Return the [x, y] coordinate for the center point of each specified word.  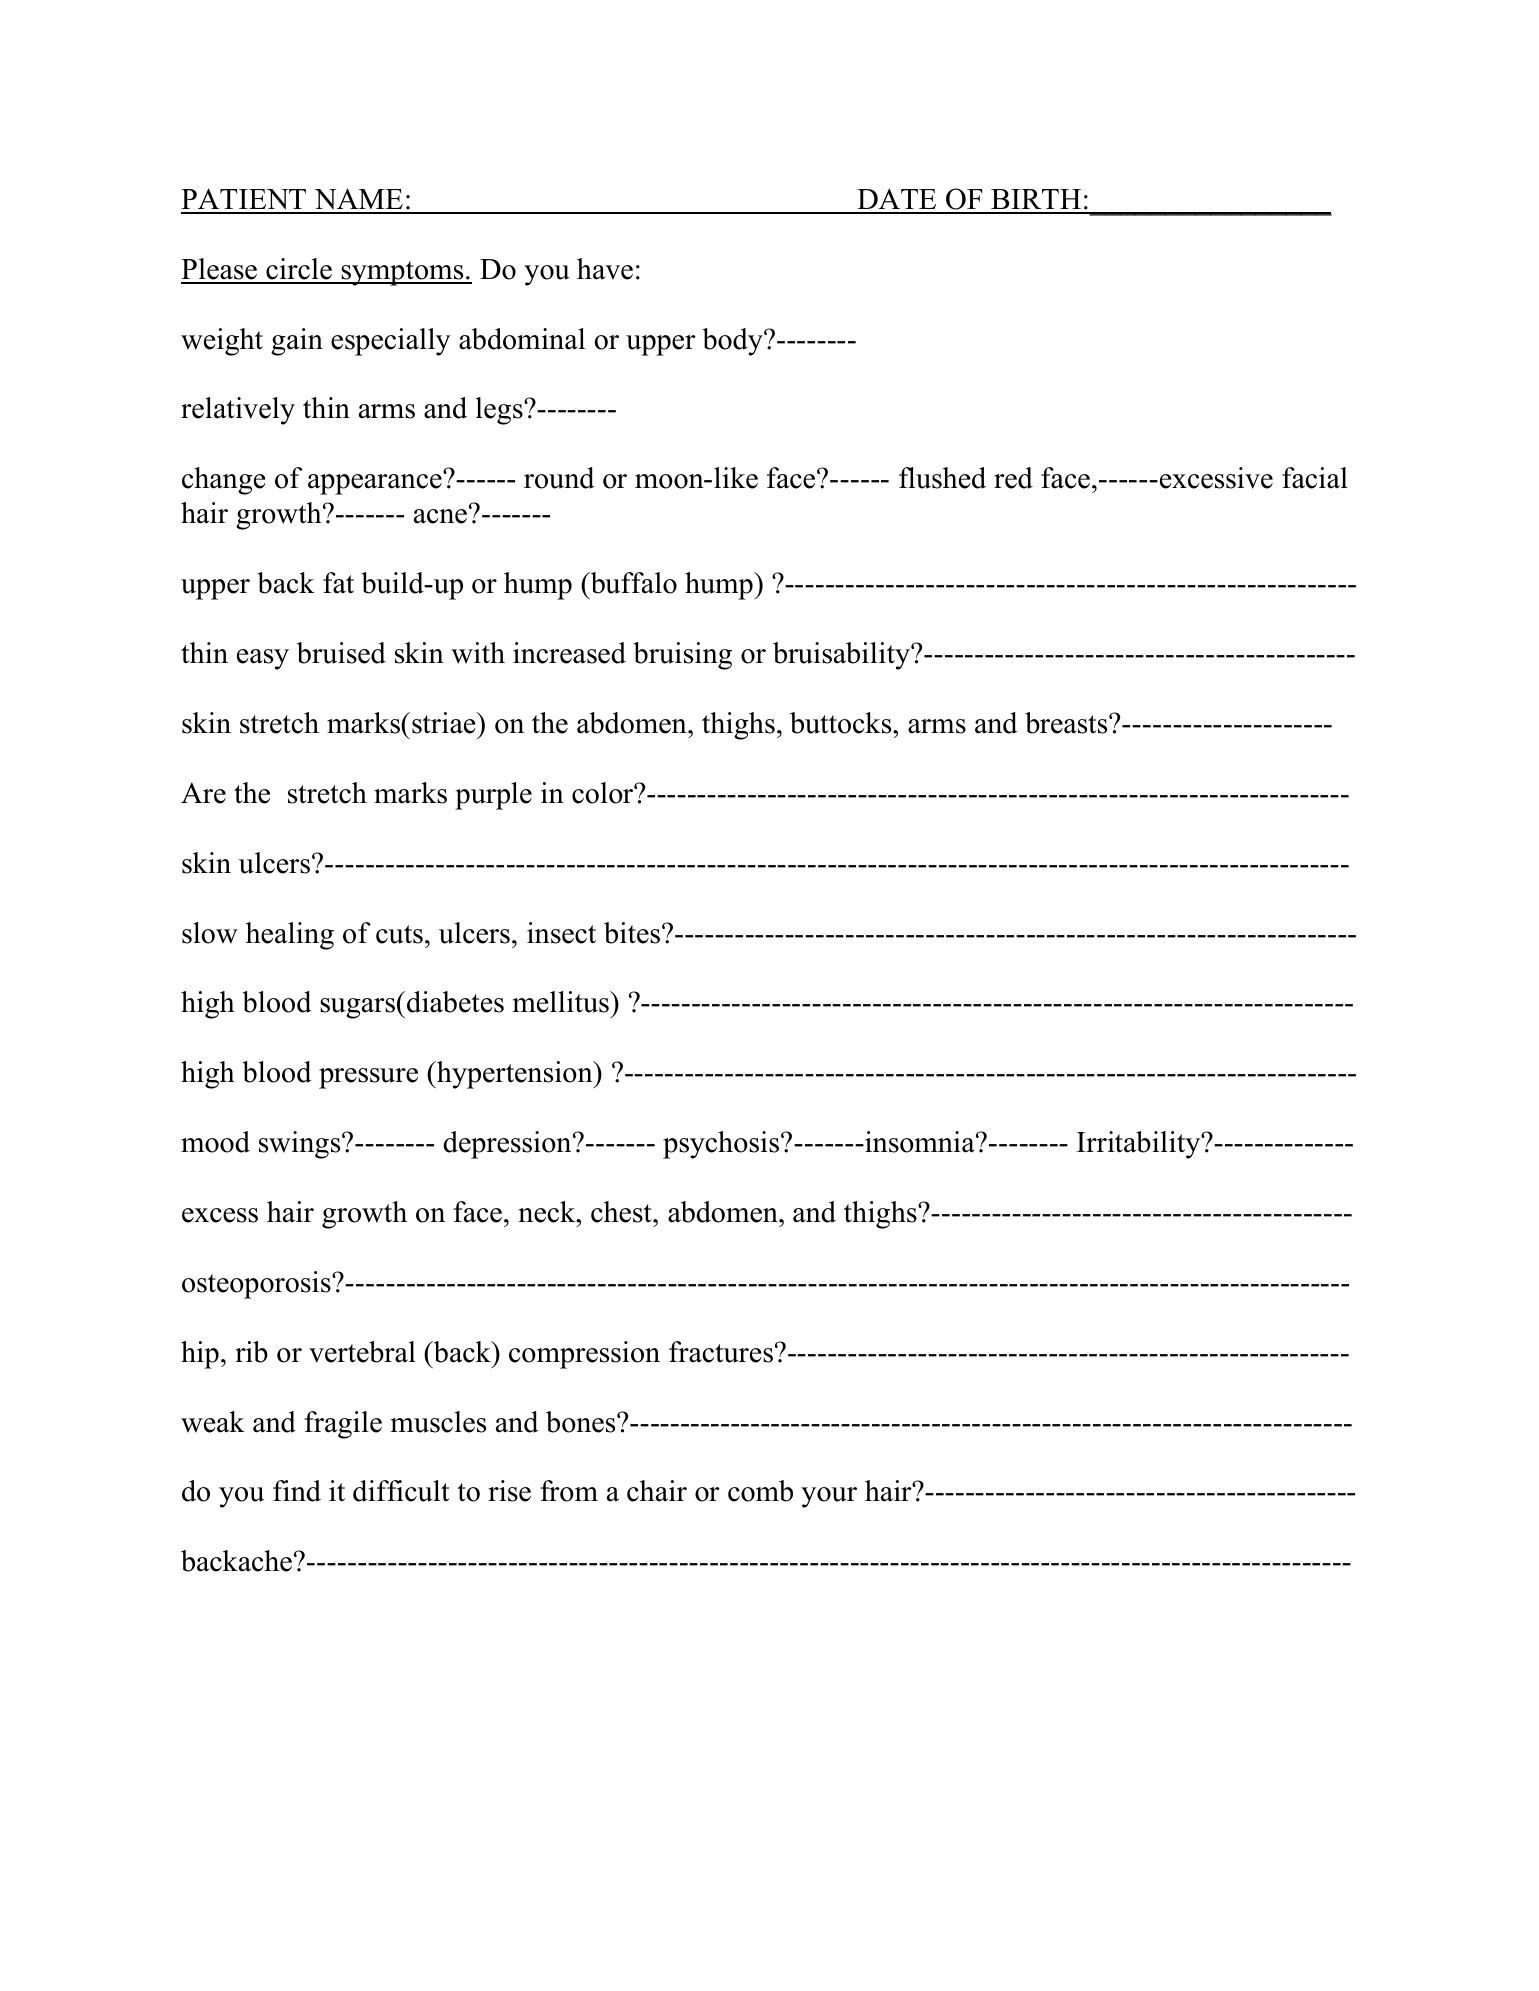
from [569, 1491]
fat [338, 583]
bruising [682, 656]
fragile [343, 1425]
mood [215, 1142]
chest [622, 1212]
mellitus [562, 1002]
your [829, 1497]
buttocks [842, 723]
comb [760, 1491]
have [605, 269]
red [1013, 478]
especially [391, 342]
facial [1315, 478]
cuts [399, 934]
